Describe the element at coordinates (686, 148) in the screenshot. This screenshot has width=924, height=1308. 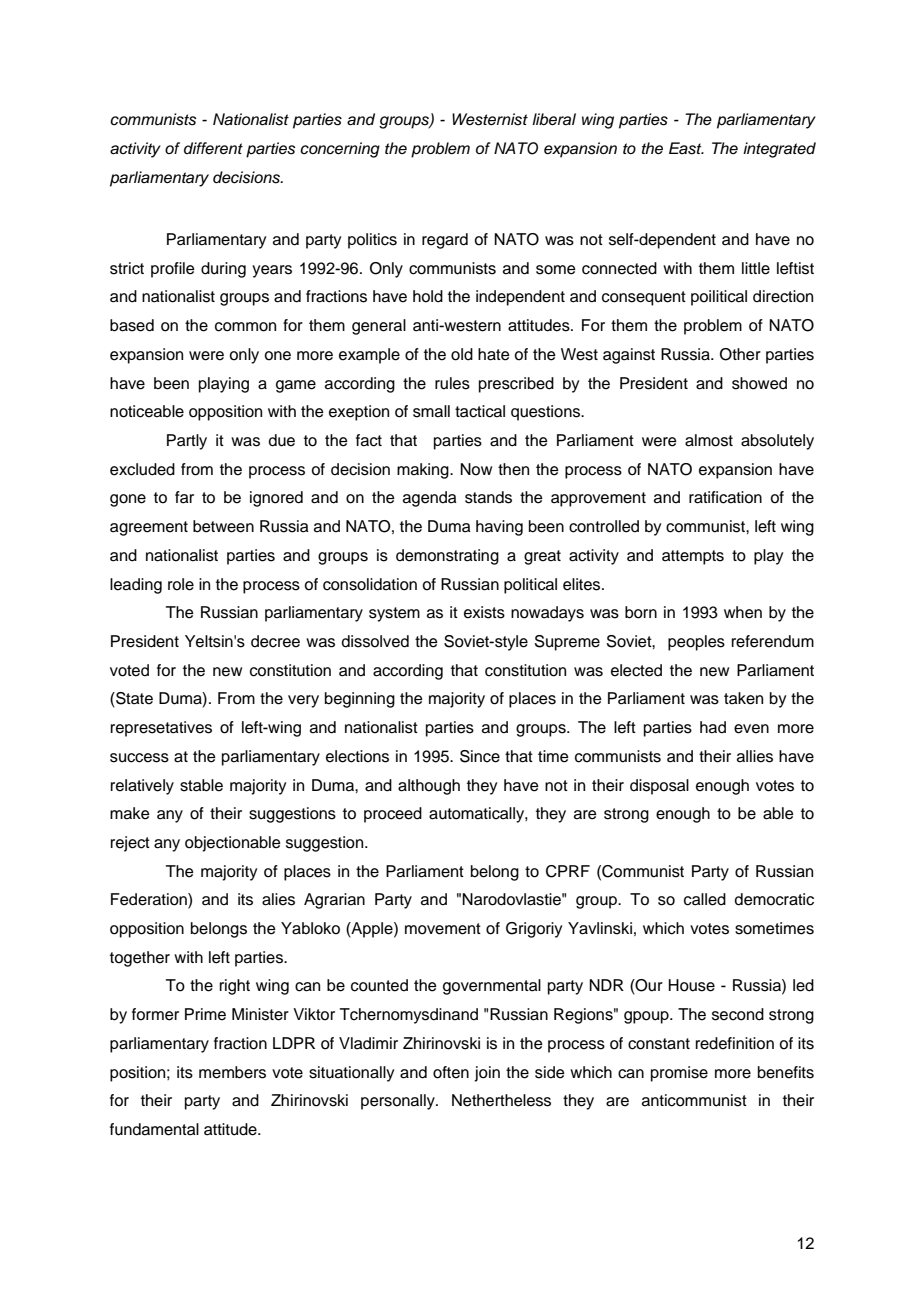
I see `East` at that location.
